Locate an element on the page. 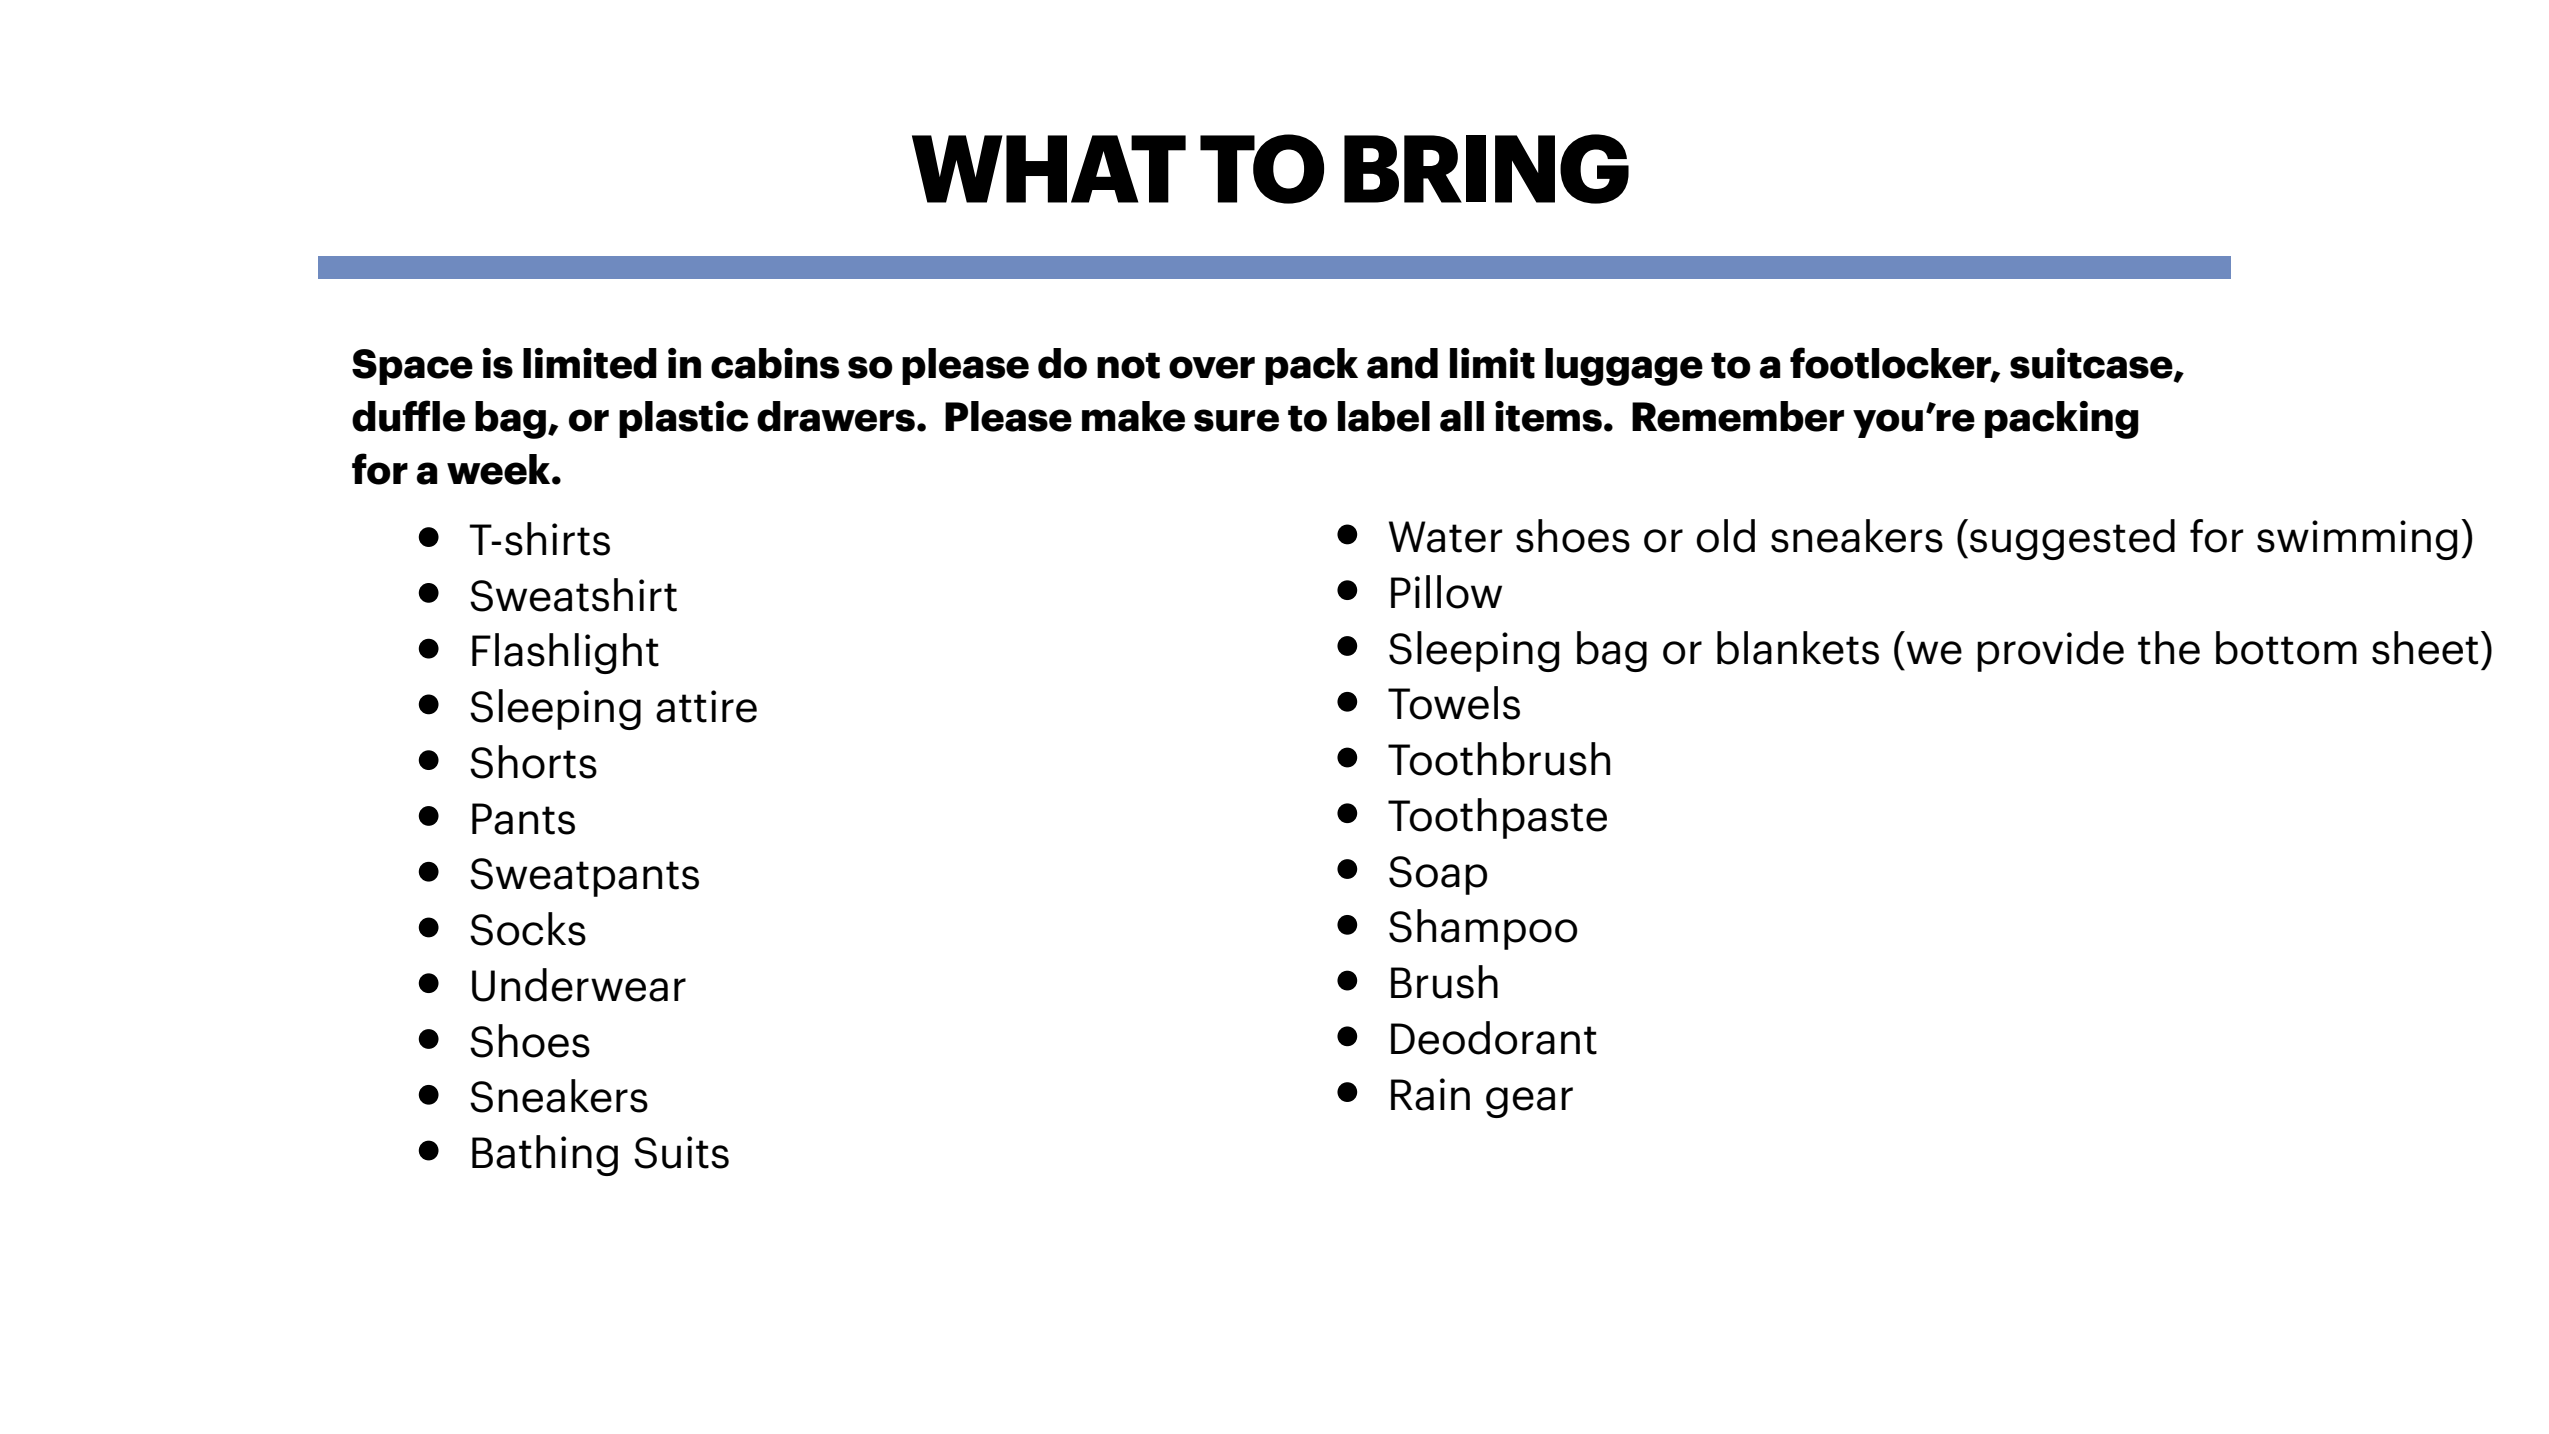  the is located at coordinates (2169, 648).
